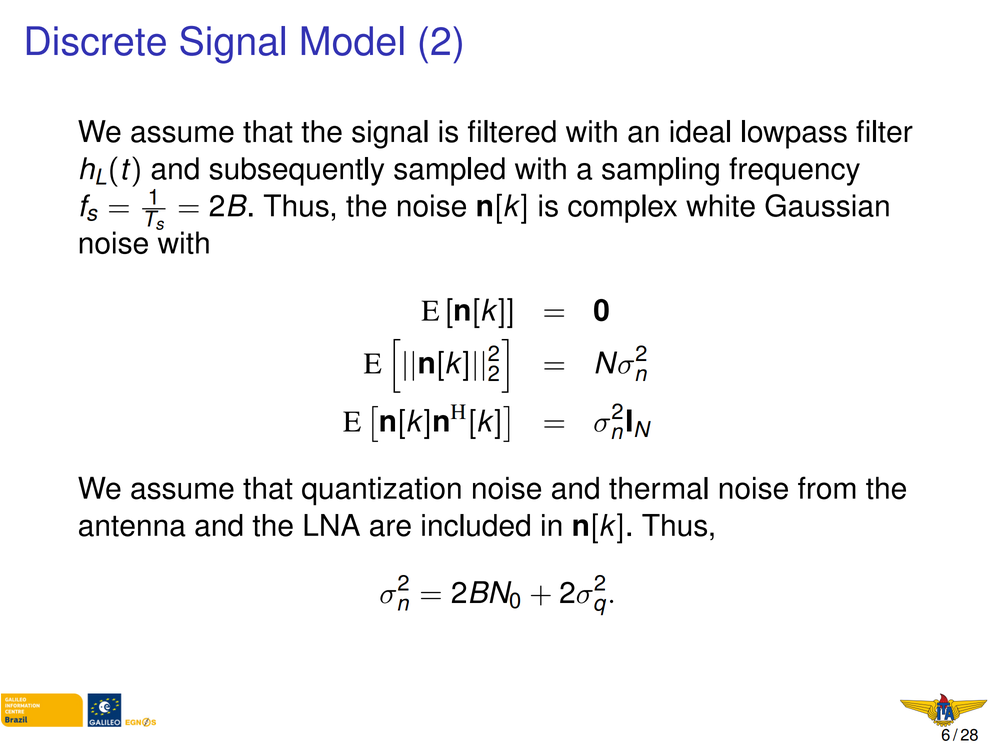 The image size is (995, 746). Describe the element at coordinates (449, 171) in the page. I see `sampled` at that location.
